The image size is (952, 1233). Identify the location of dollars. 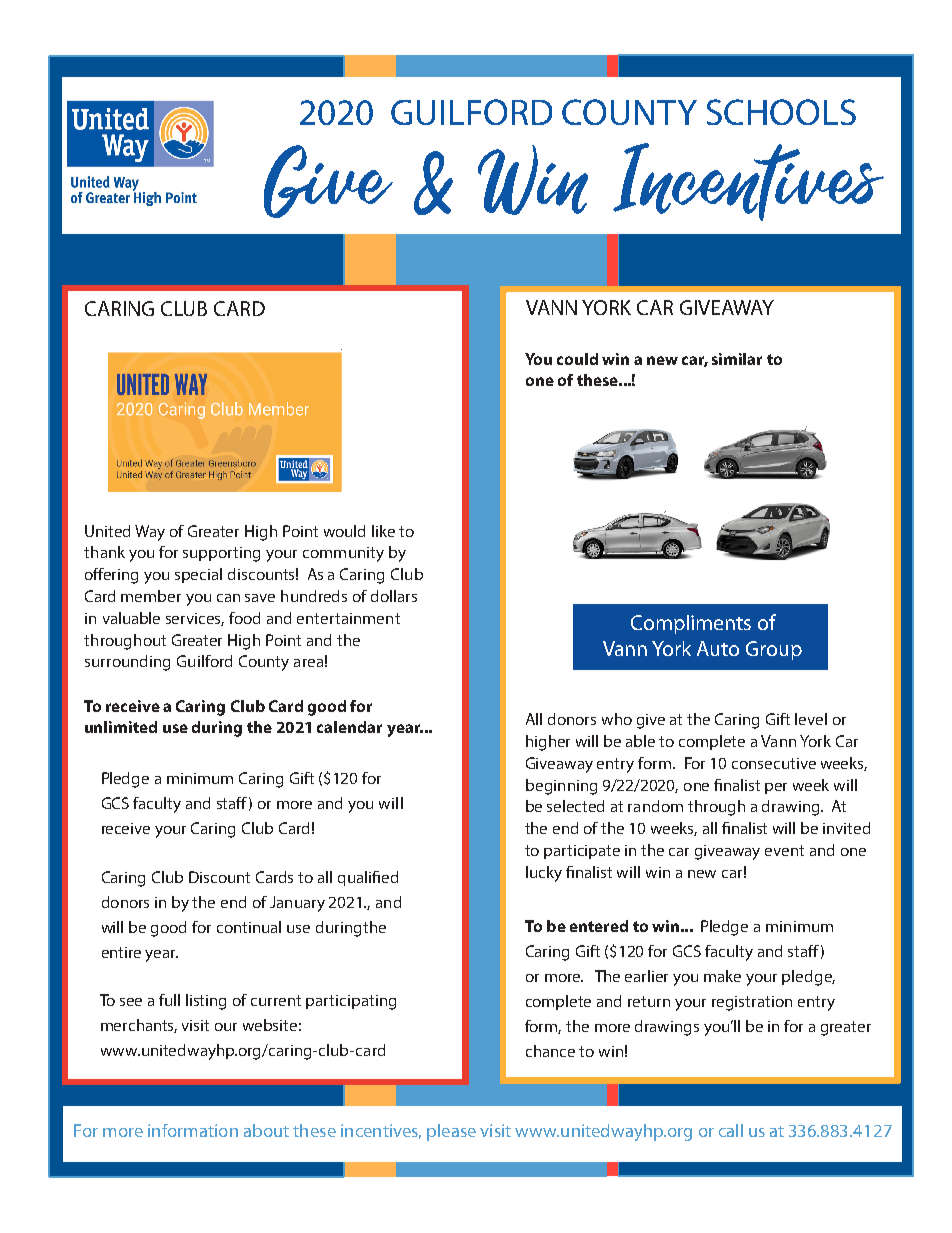
(394, 596).
